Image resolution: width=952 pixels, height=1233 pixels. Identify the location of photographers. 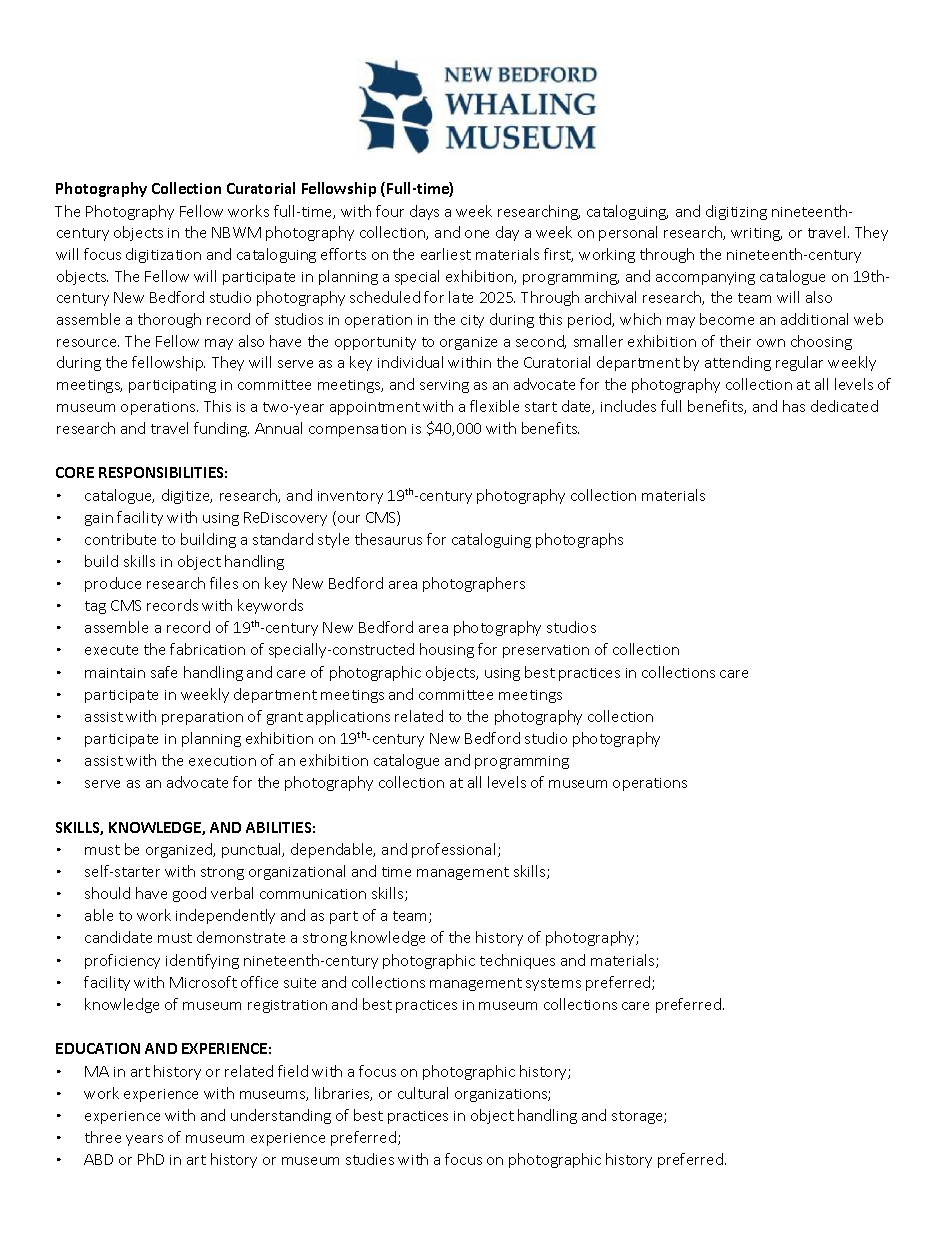
(474, 584).
